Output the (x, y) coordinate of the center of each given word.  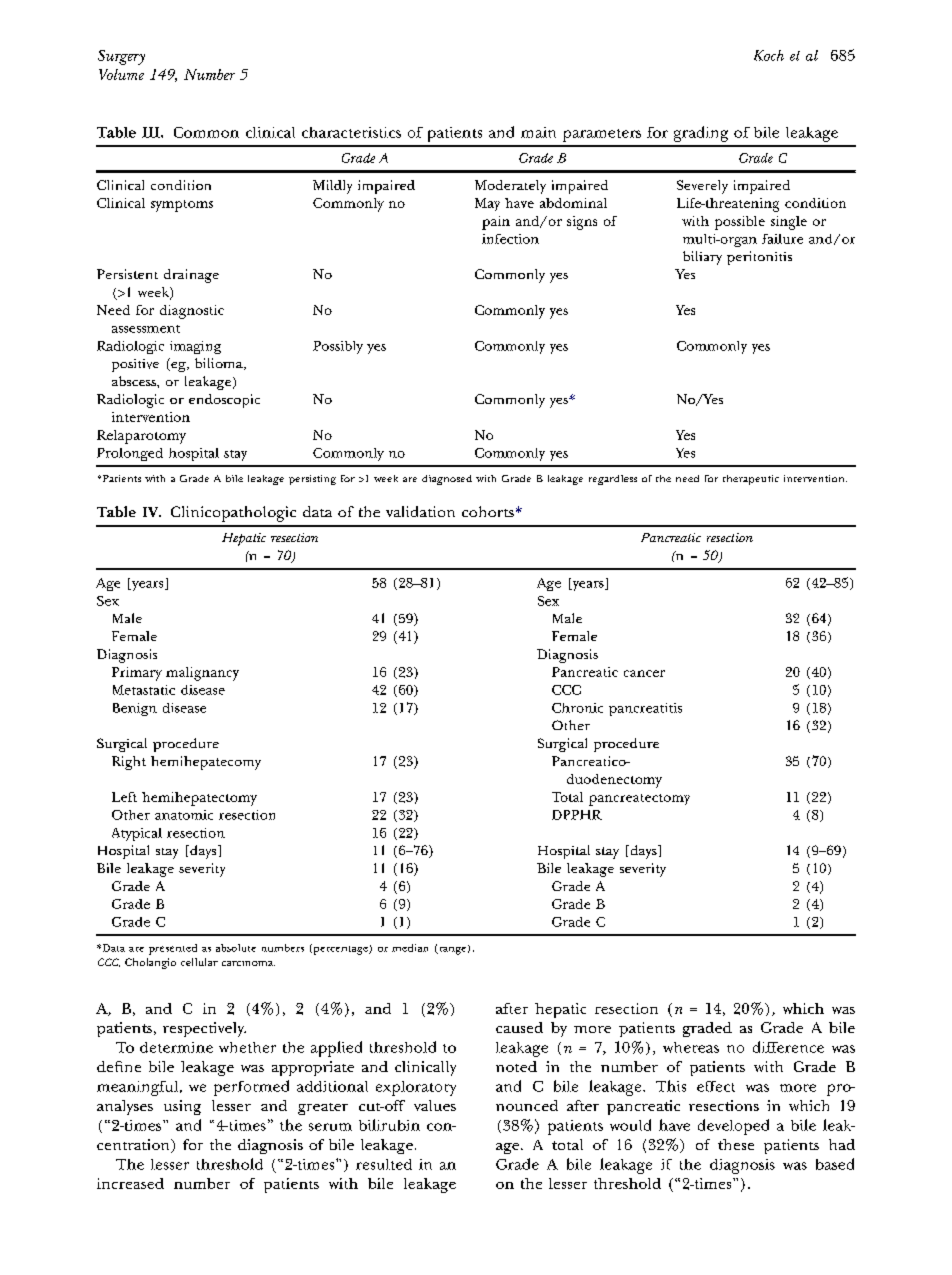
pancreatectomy (639, 800)
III (152, 132)
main (538, 132)
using (182, 1107)
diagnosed (447, 480)
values (435, 1105)
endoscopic (224, 401)
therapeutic (751, 480)
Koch (769, 55)
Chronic (577, 708)
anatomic (184, 815)
